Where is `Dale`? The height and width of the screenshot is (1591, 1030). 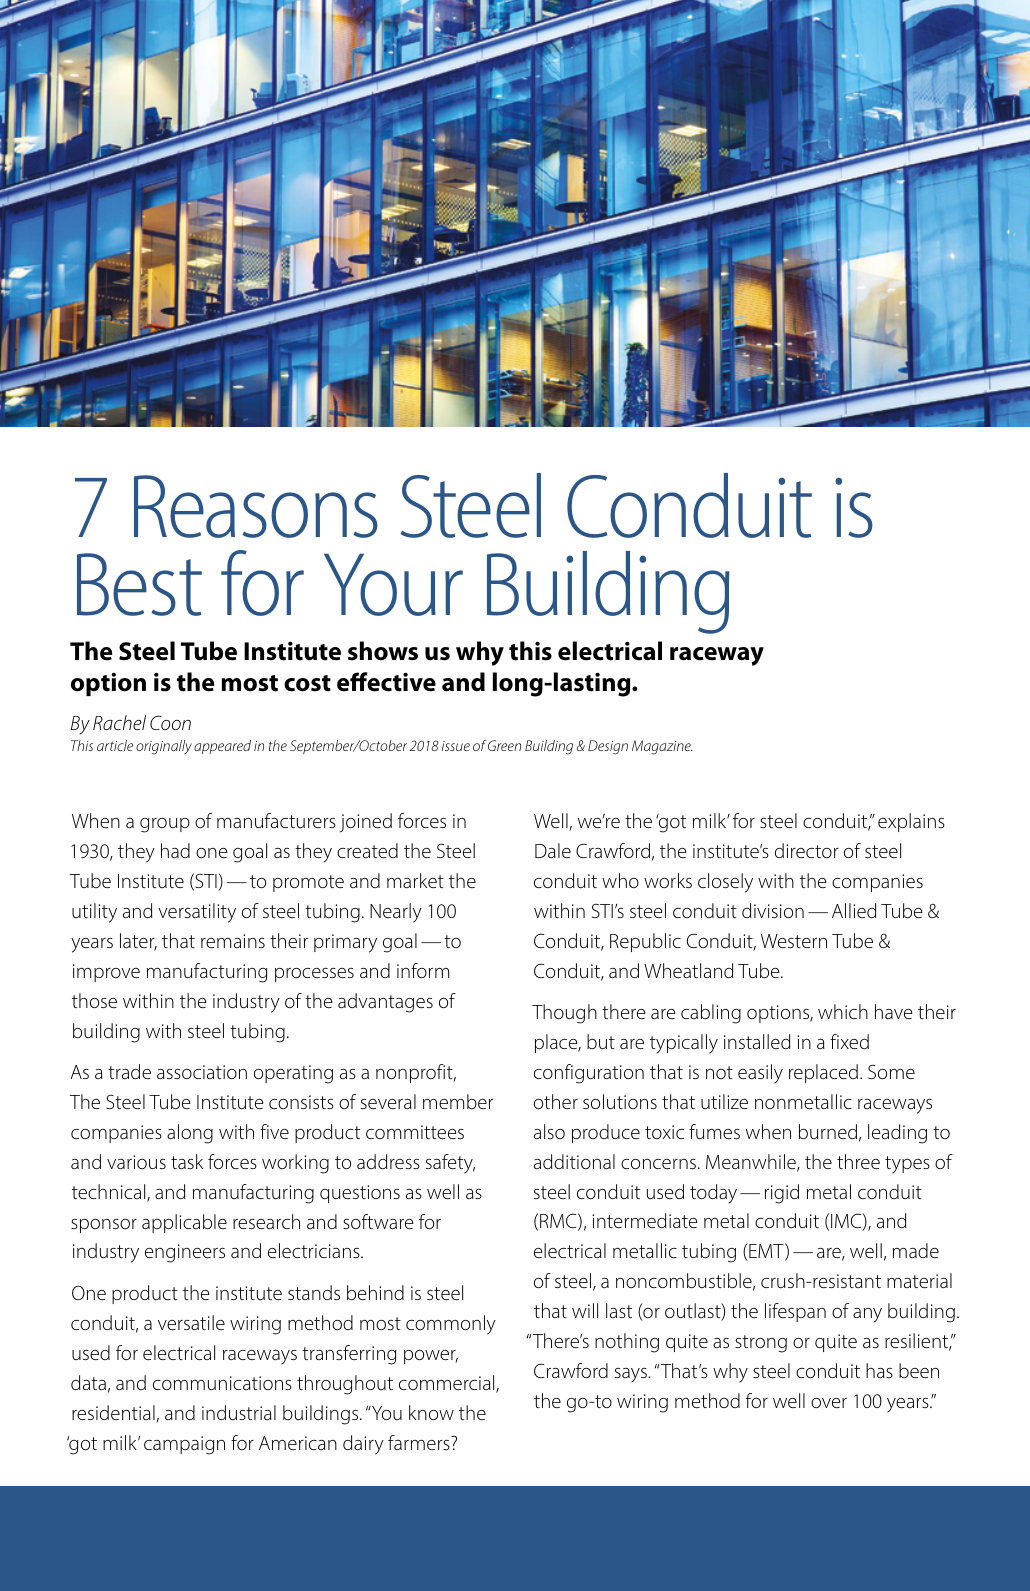 Dale is located at coordinates (553, 850).
